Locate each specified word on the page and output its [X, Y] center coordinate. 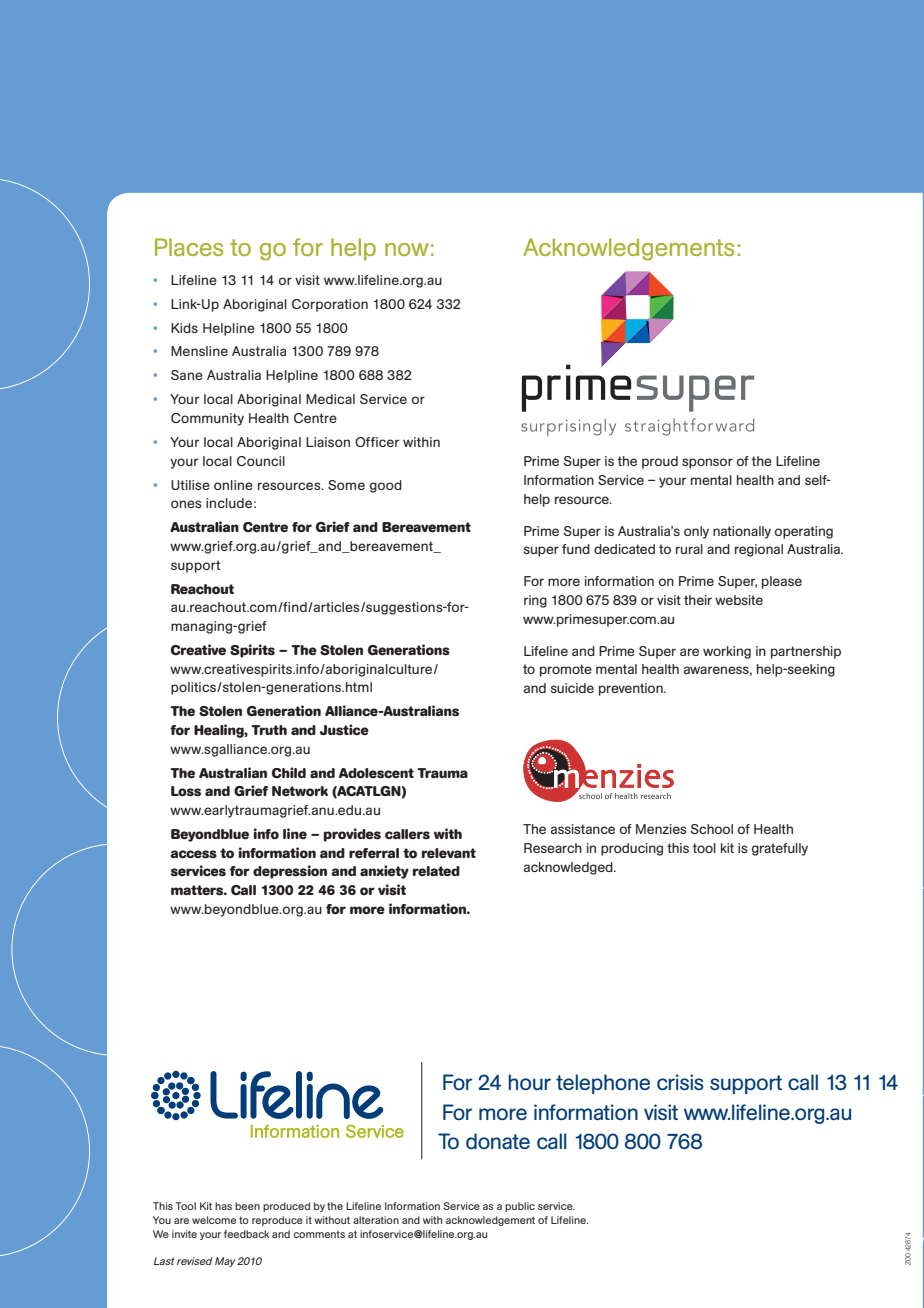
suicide [572, 688]
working [727, 652]
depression [290, 872]
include [229, 503]
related [436, 871]
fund [576, 549]
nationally [742, 532]
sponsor [707, 463]
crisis [680, 1082]
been [247, 1206]
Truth [269, 730]
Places [189, 247]
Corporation [330, 305]
